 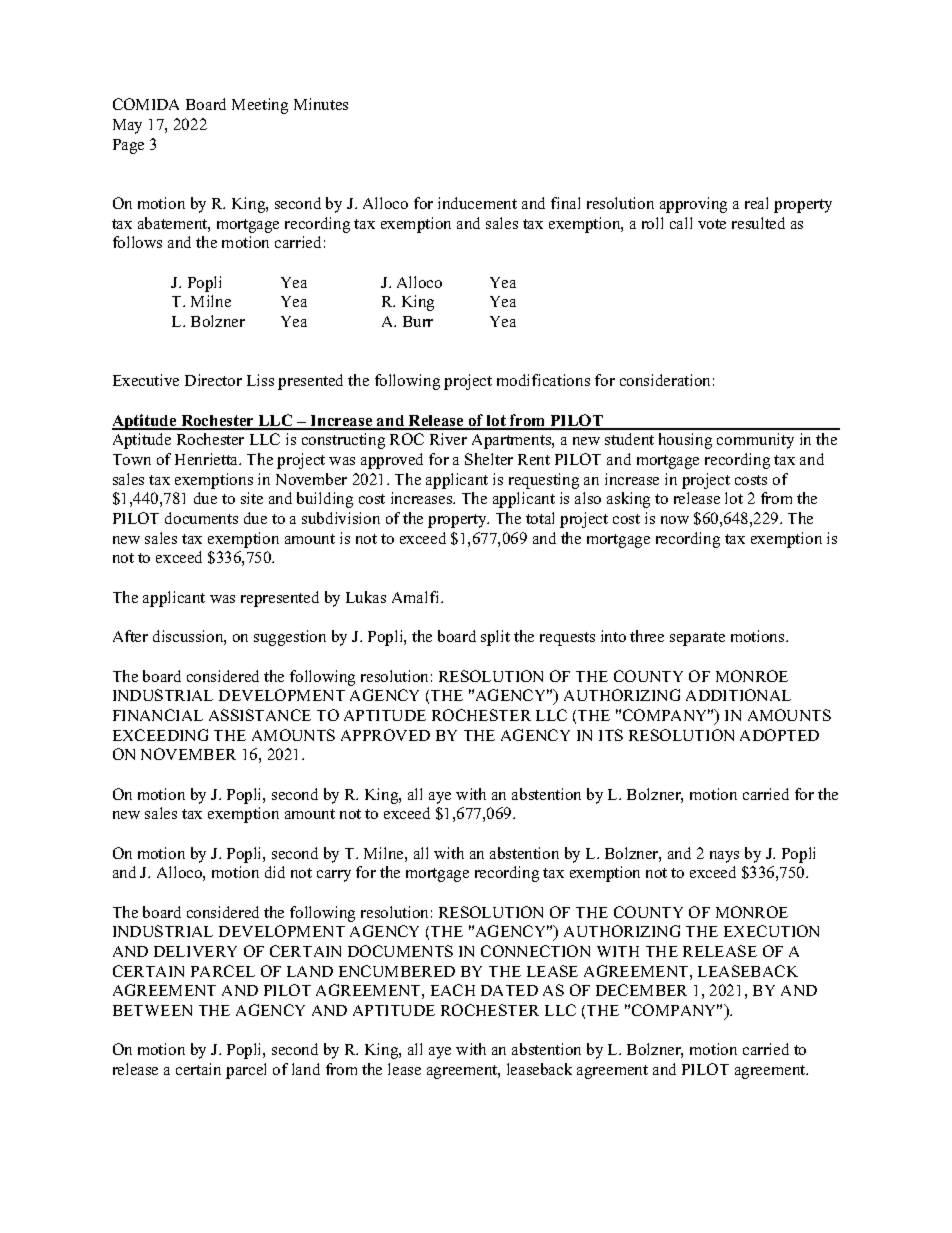 What do you see at coordinates (641, 990) in the page?
I see `DECEMBER` at bounding box center [641, 990].
